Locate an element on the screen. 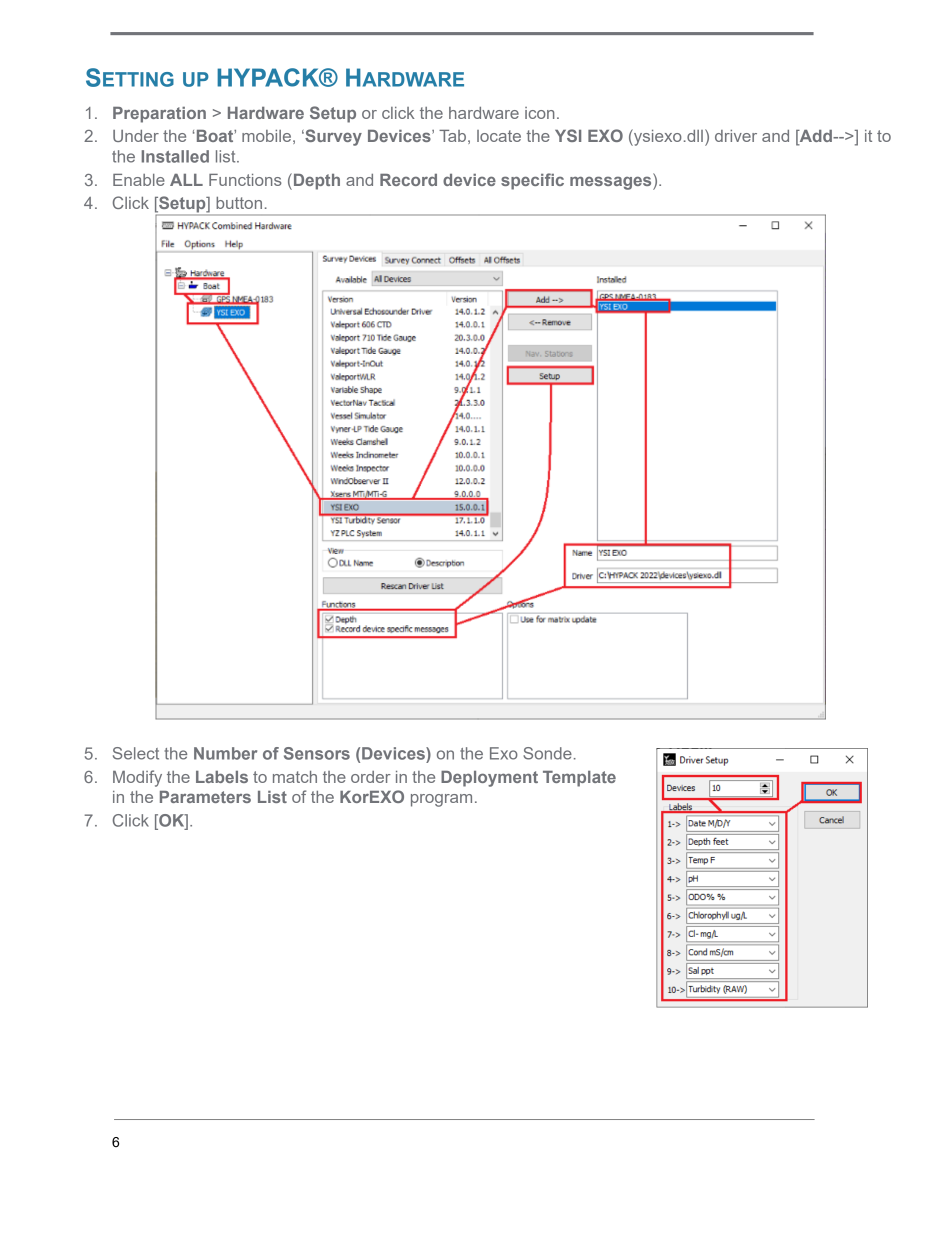 The height and width of the screenshot is (1233, 952). Sonde is located at coordinates (547, 753).
